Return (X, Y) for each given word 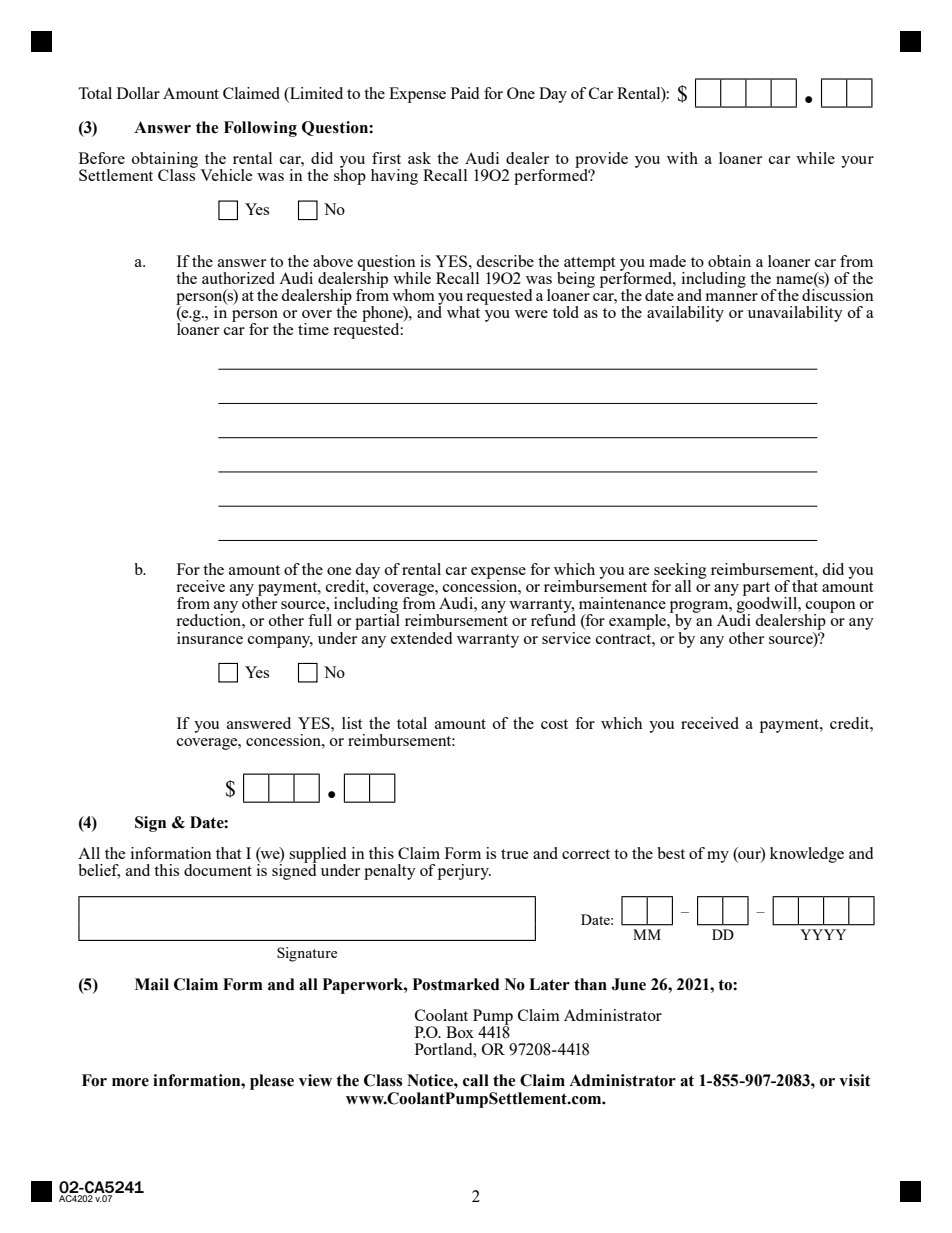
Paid (465, 93)
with (682, 158)
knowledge (807, 855)
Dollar (138, 93)
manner (732, 297)
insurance (210, 638)
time (313, 329)
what (463, 312)
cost (554, 724)
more (130, 1082)
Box (460, 1032)
